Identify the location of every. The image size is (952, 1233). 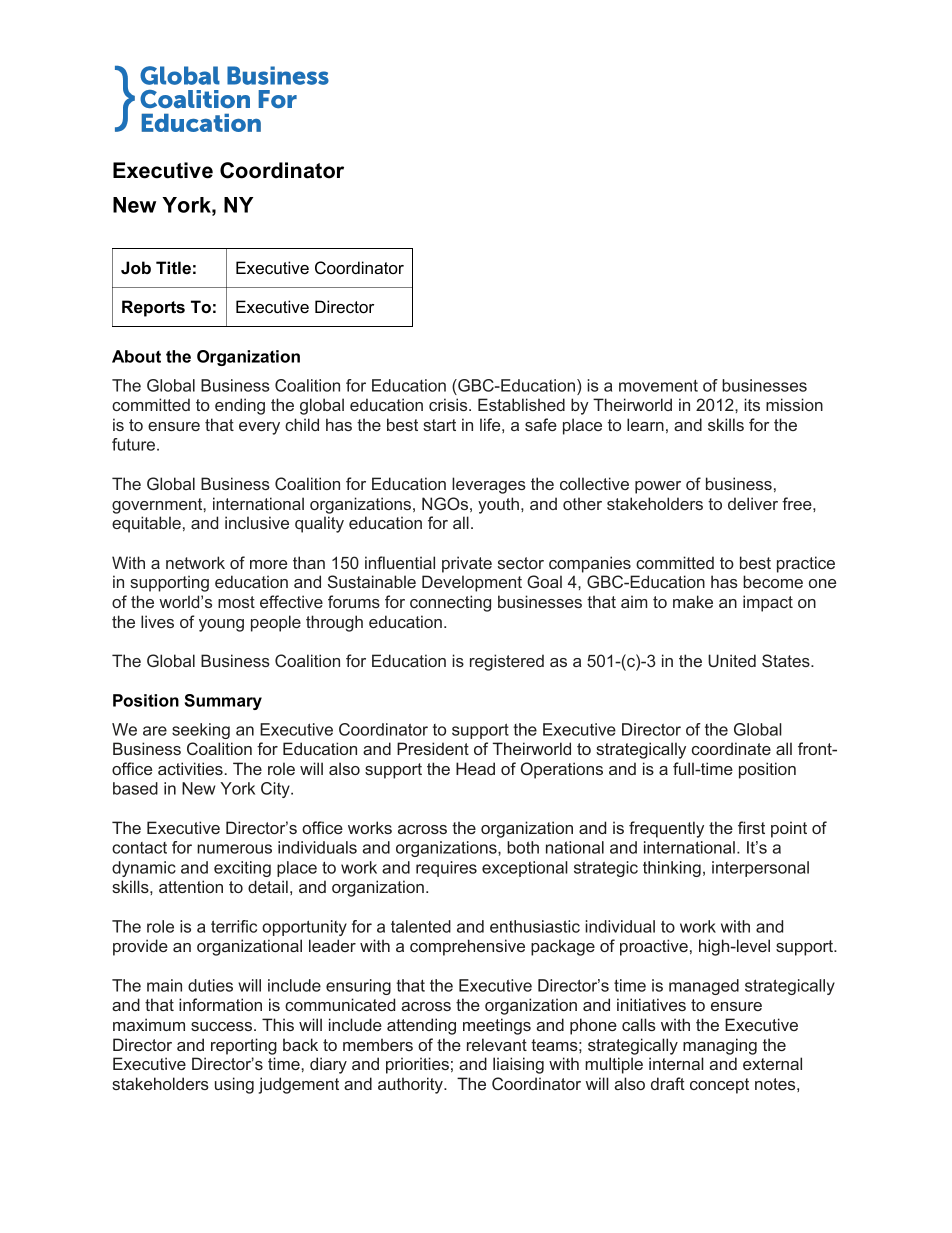
(259, 428).
